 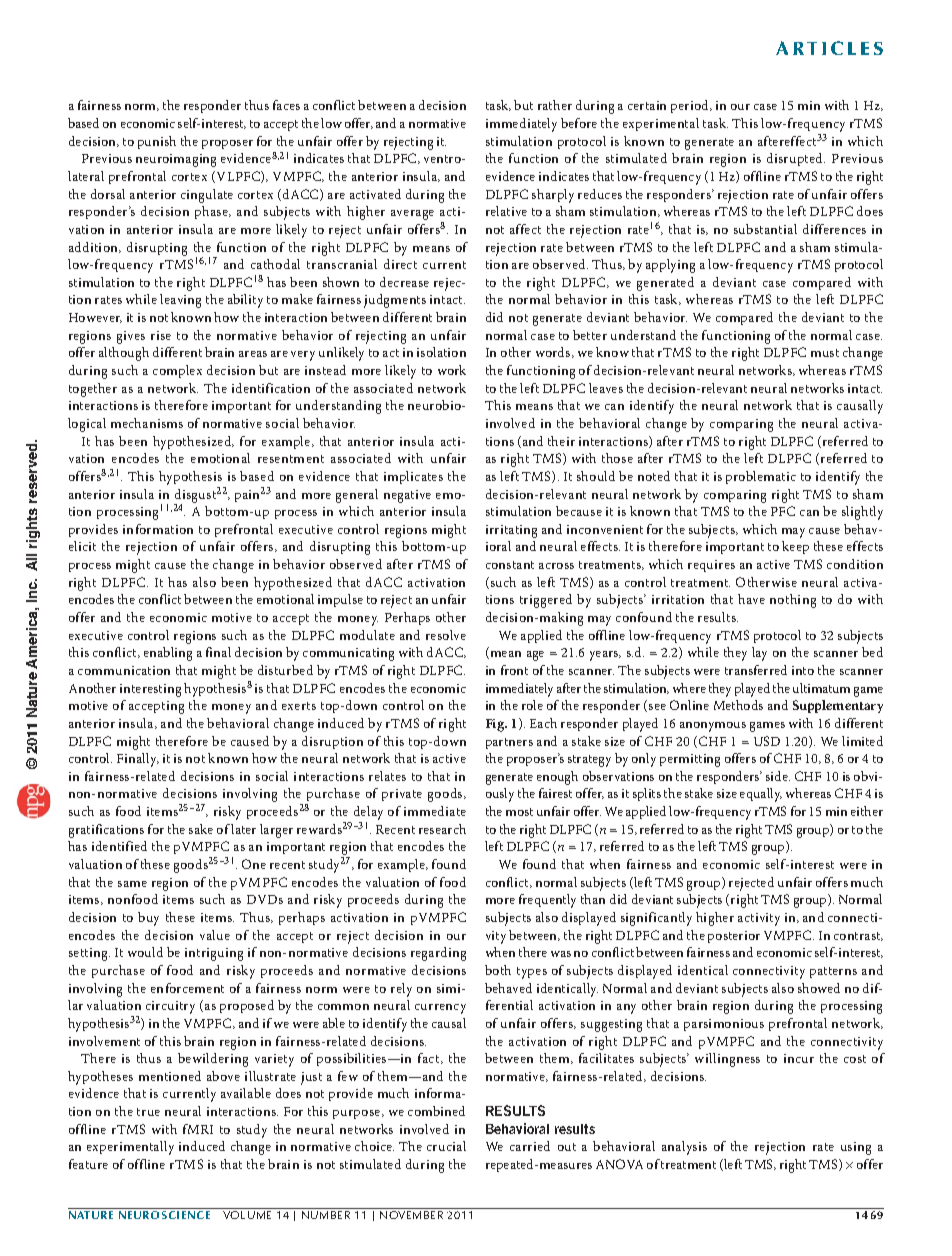 I want to click on transferred, so click(x=756, y=670).
